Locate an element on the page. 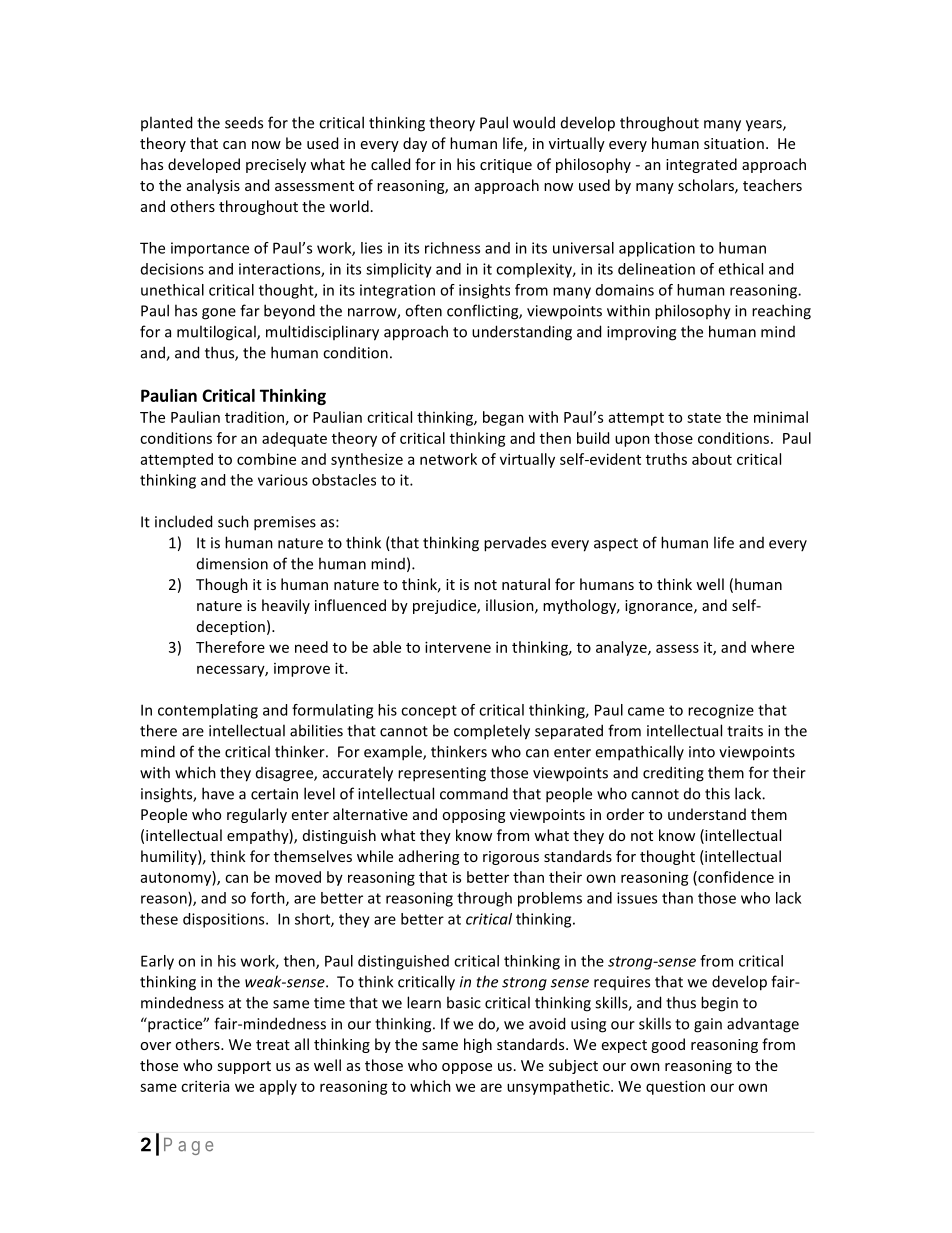 The width and height of the document is (952, 1233). support is located at coordinates (244, 1067).
